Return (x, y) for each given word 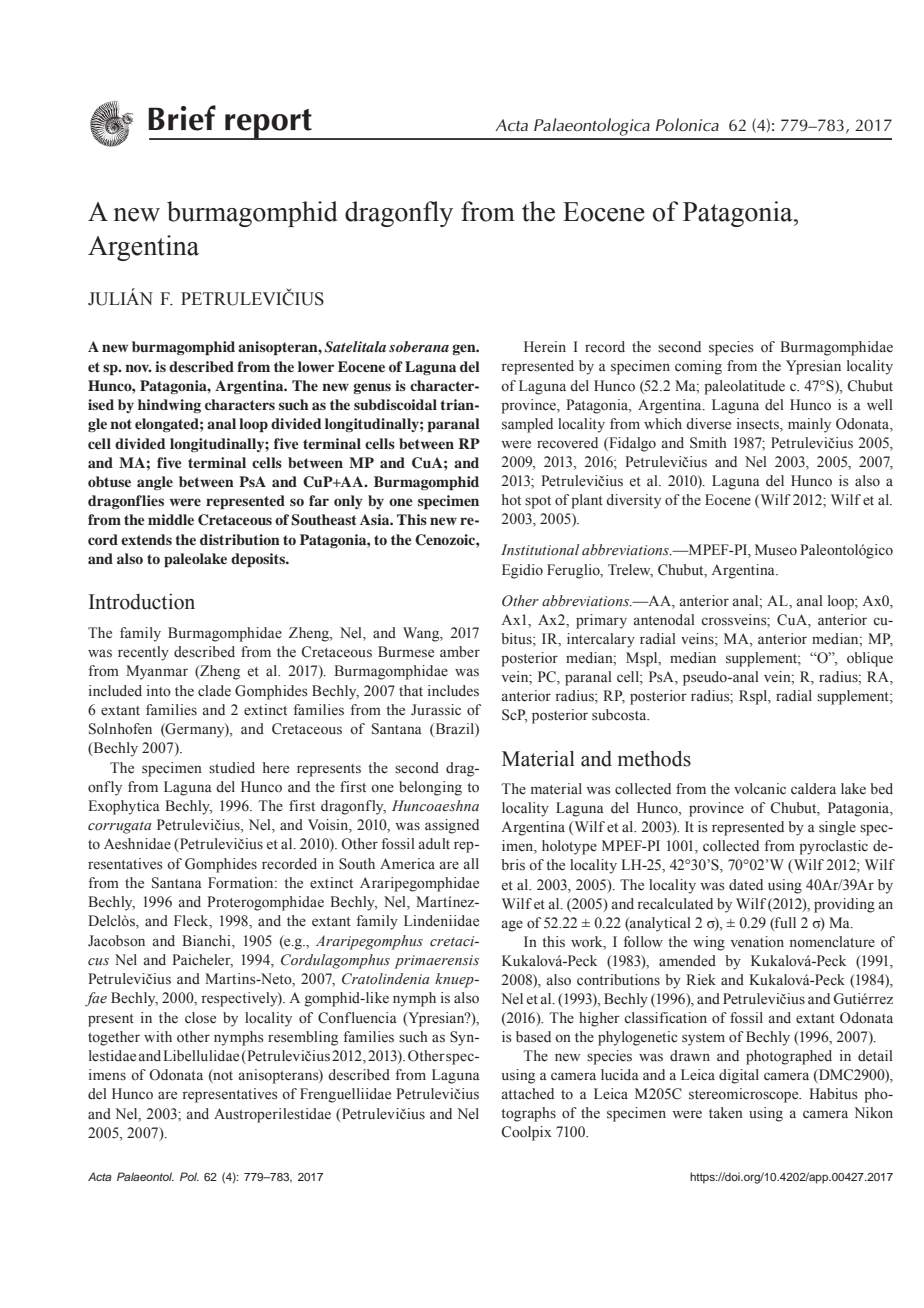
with (158, 1036)
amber (460, 652)
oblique (870, 659)
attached (528, 1094)
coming (698, 367)
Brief (182, 118)
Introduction (142, 601)
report (268, 124)
